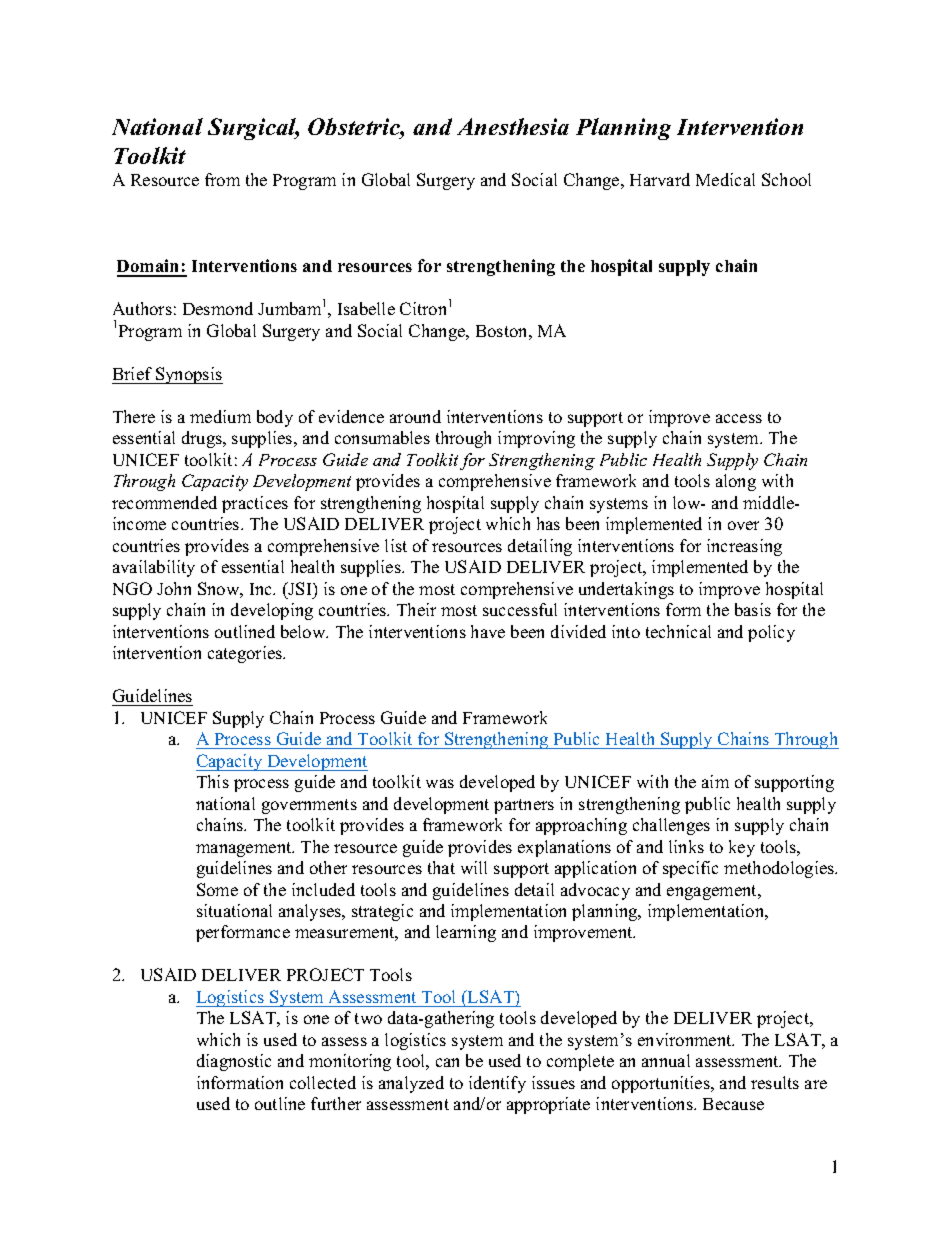  What do you see at coordinates (222, 179) in the image?
I see `from` at bounding box center [222, 179].
